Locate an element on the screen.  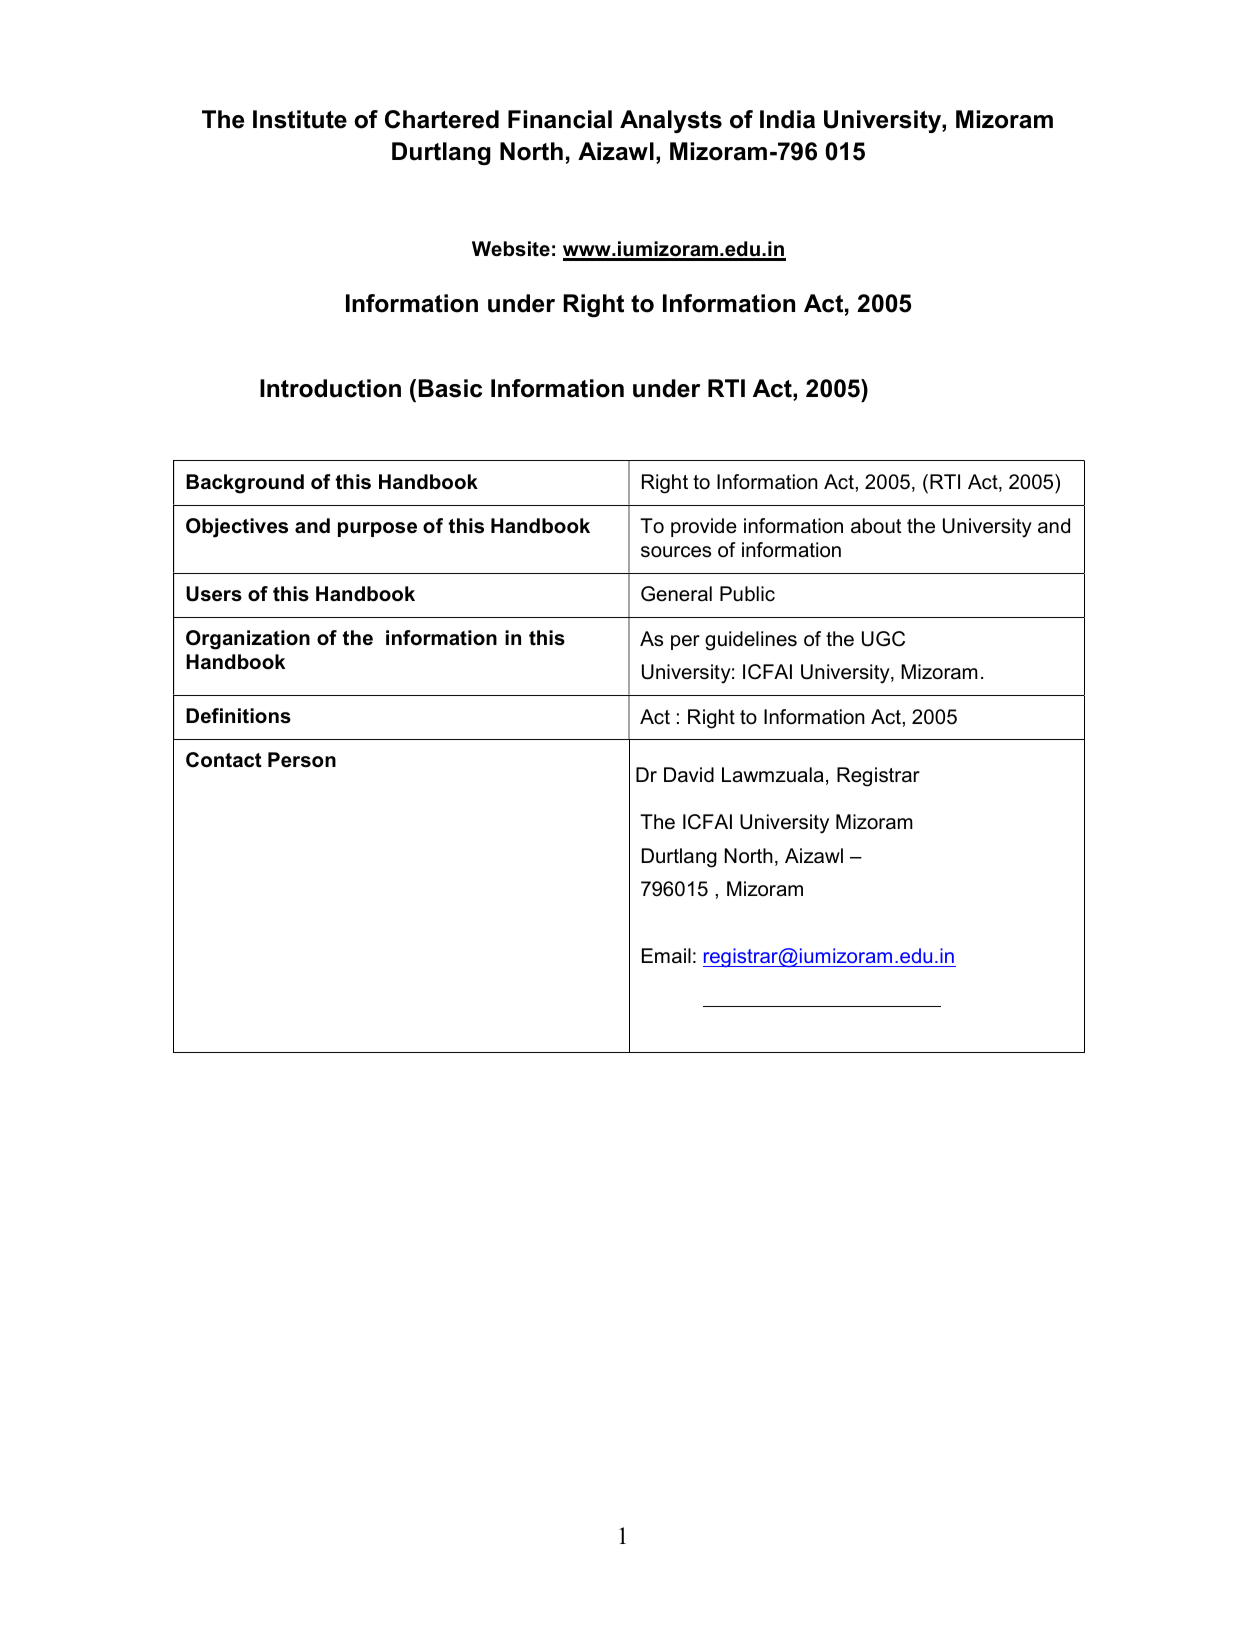
Institute is located at coordinates (300, 119).
